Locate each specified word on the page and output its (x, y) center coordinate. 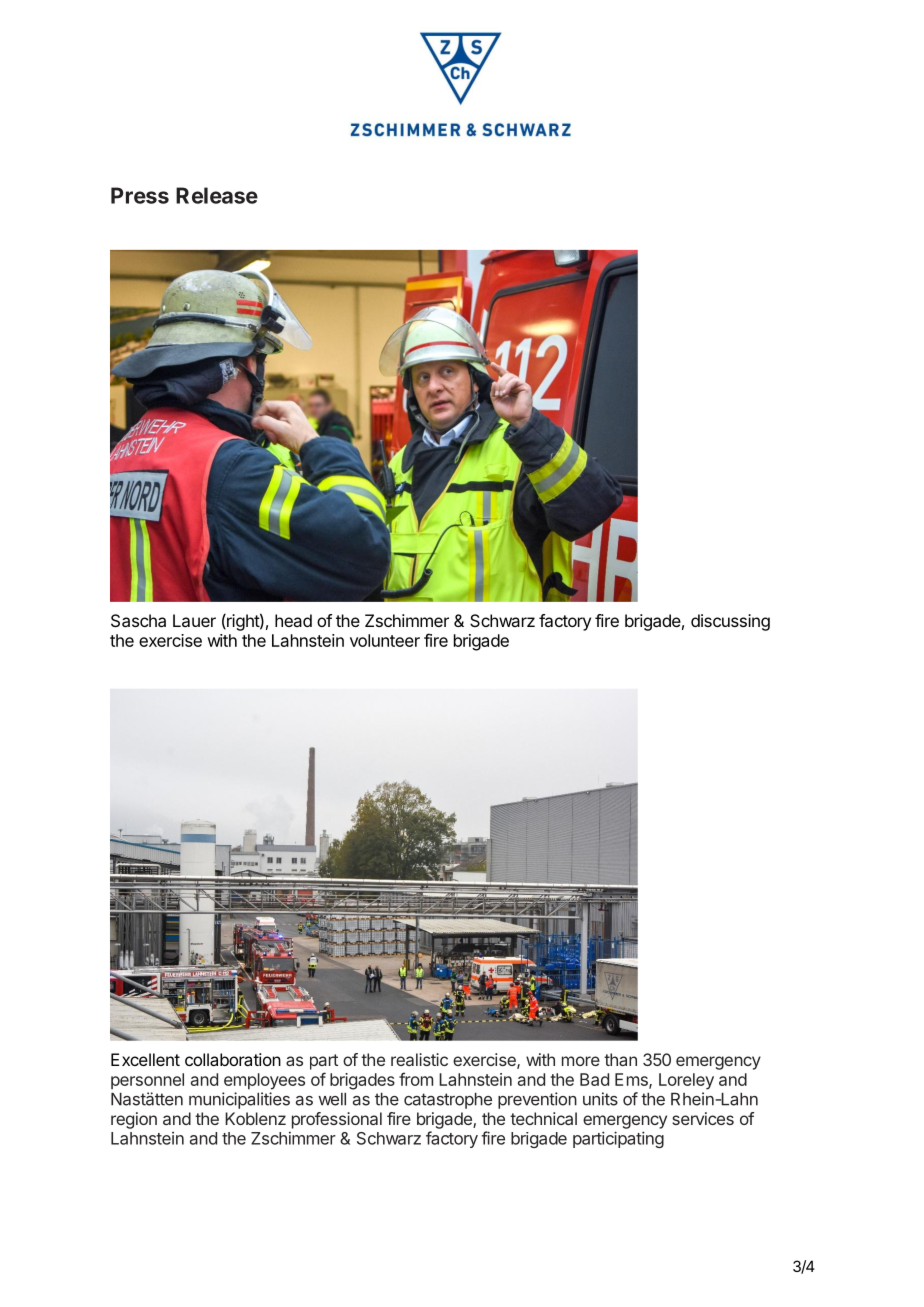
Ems (632, 1080)
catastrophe (448, 1101)
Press (140, 195)
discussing (730, 622)
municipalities (239, 1100)
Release (217, 195)
